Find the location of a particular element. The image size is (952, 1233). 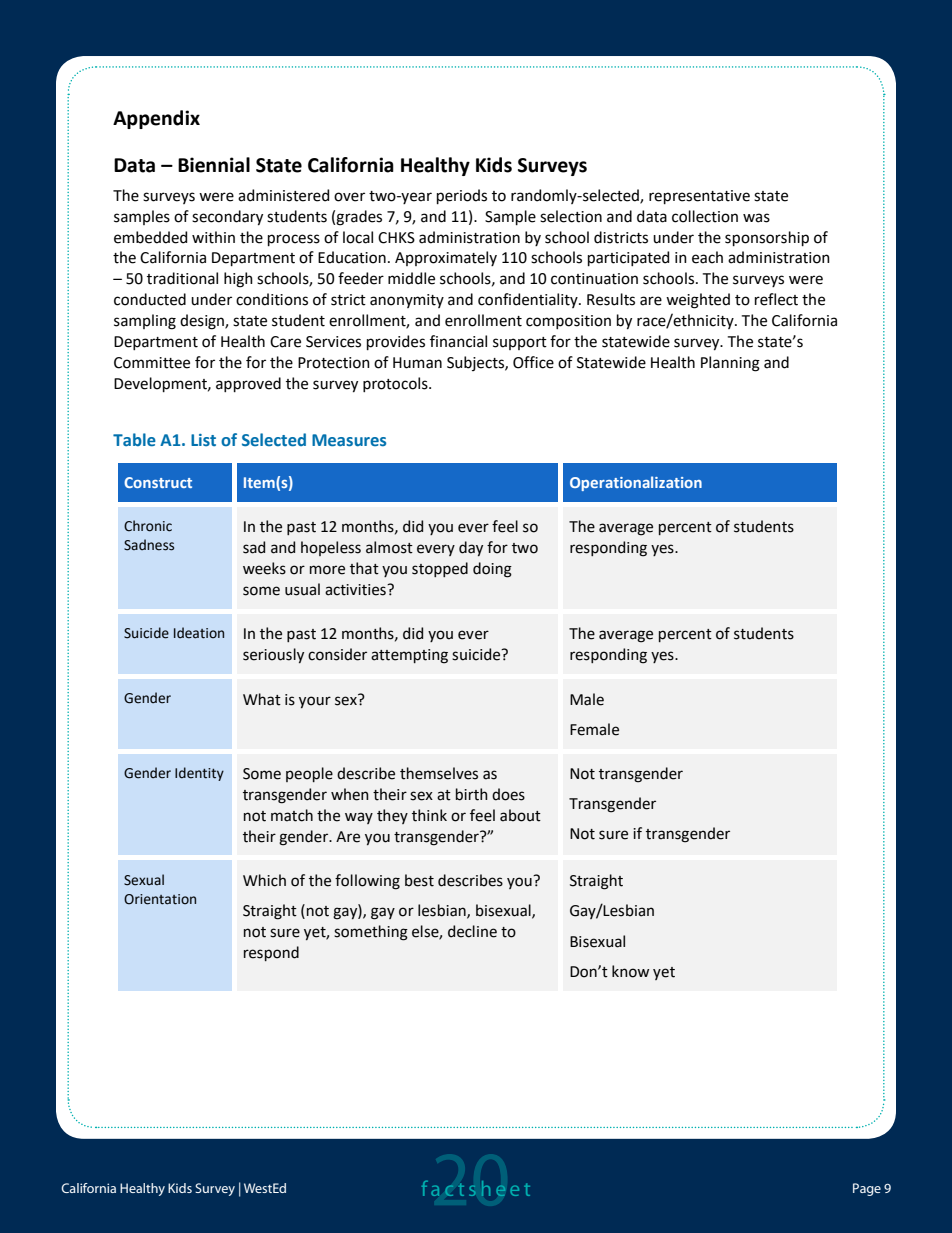

Page is located at coordinates (867, 1189).
